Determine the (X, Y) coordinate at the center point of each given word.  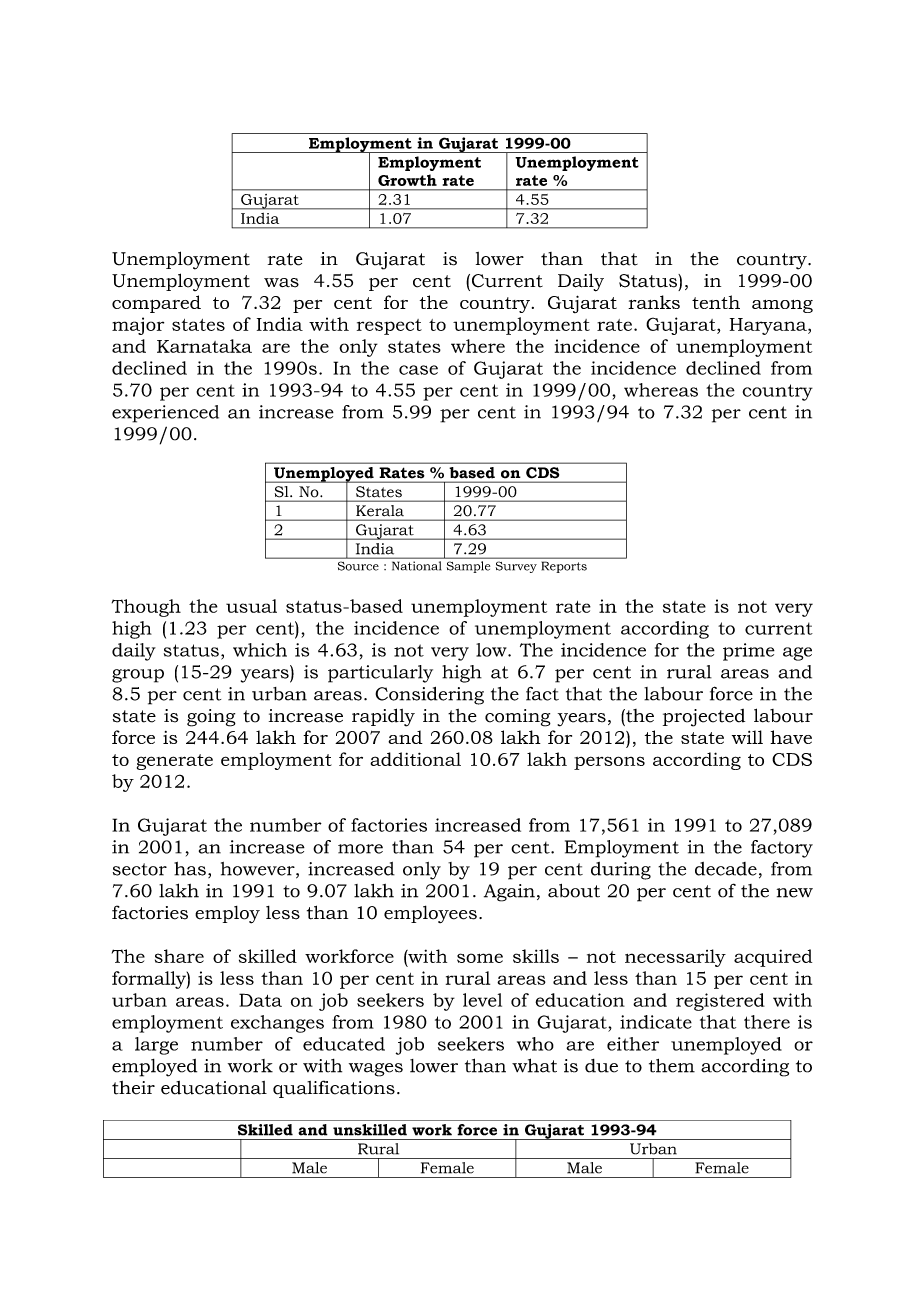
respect (389, 327)
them (672, 1066)
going (211, 718)
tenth (716, 302)
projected (704, 718)
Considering (429, 696)
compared (156, 304)
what (534, 1065)
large (156, 1046)
